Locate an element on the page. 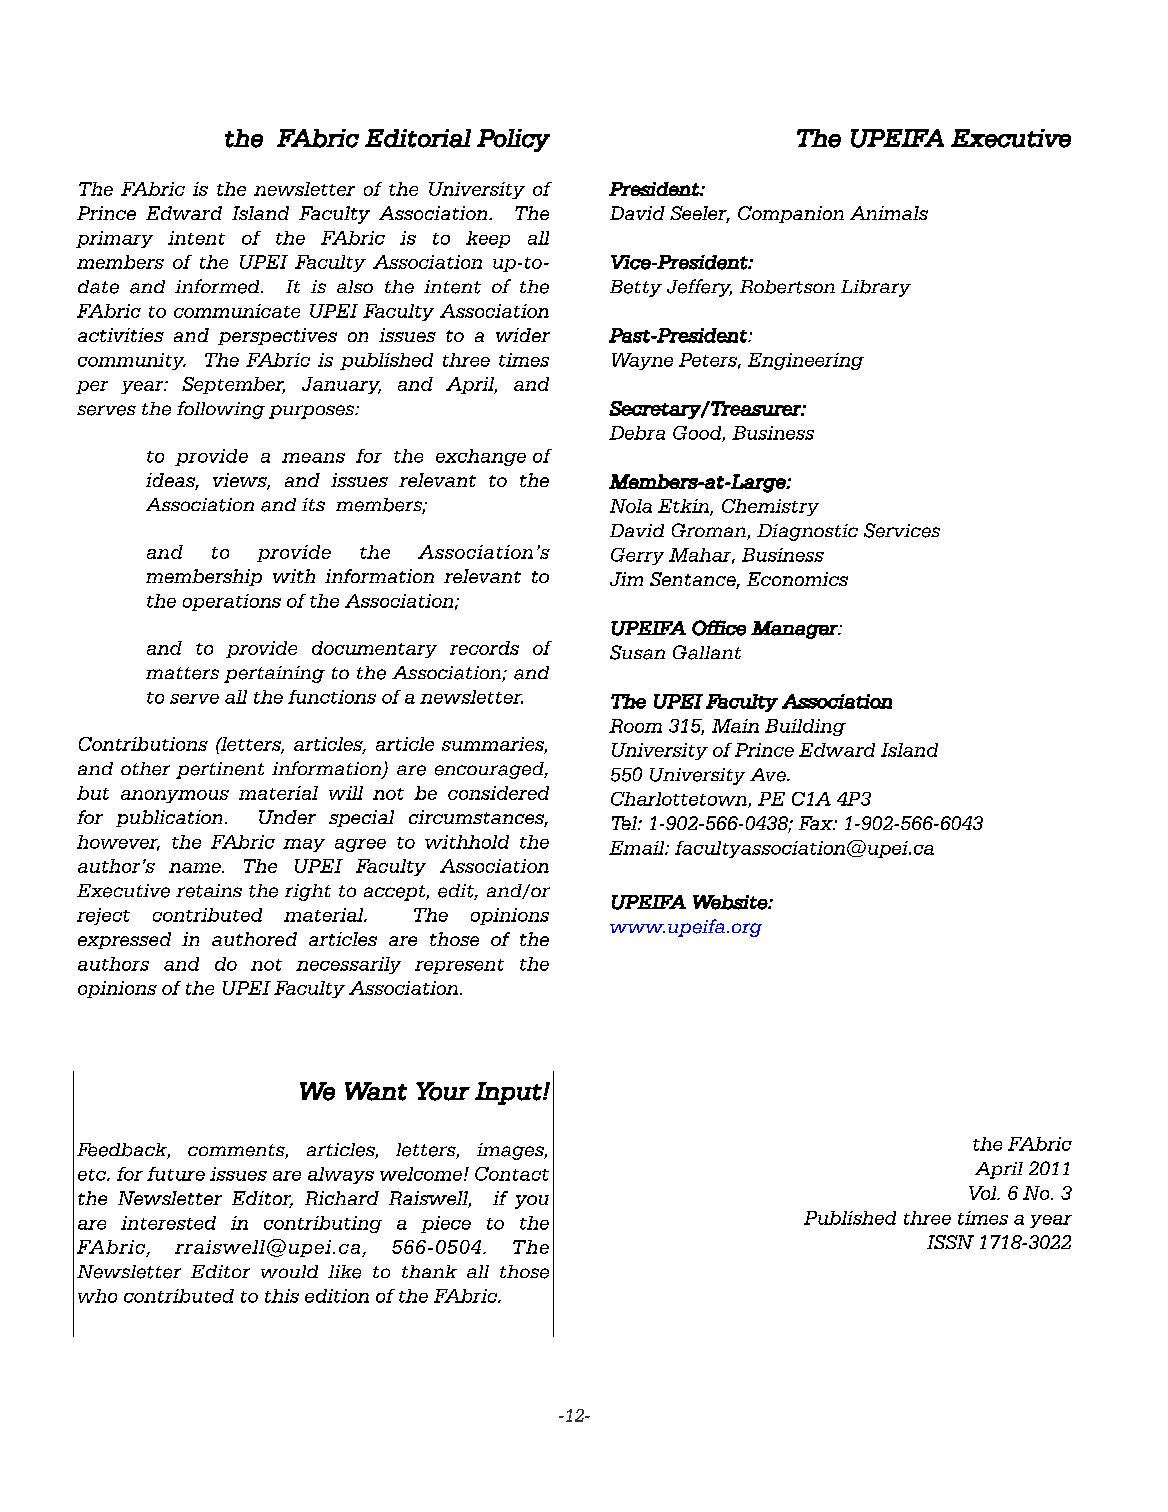 The height and width of the document is (1512, 1168). ISSN is located at coordinates (950, 1242).
